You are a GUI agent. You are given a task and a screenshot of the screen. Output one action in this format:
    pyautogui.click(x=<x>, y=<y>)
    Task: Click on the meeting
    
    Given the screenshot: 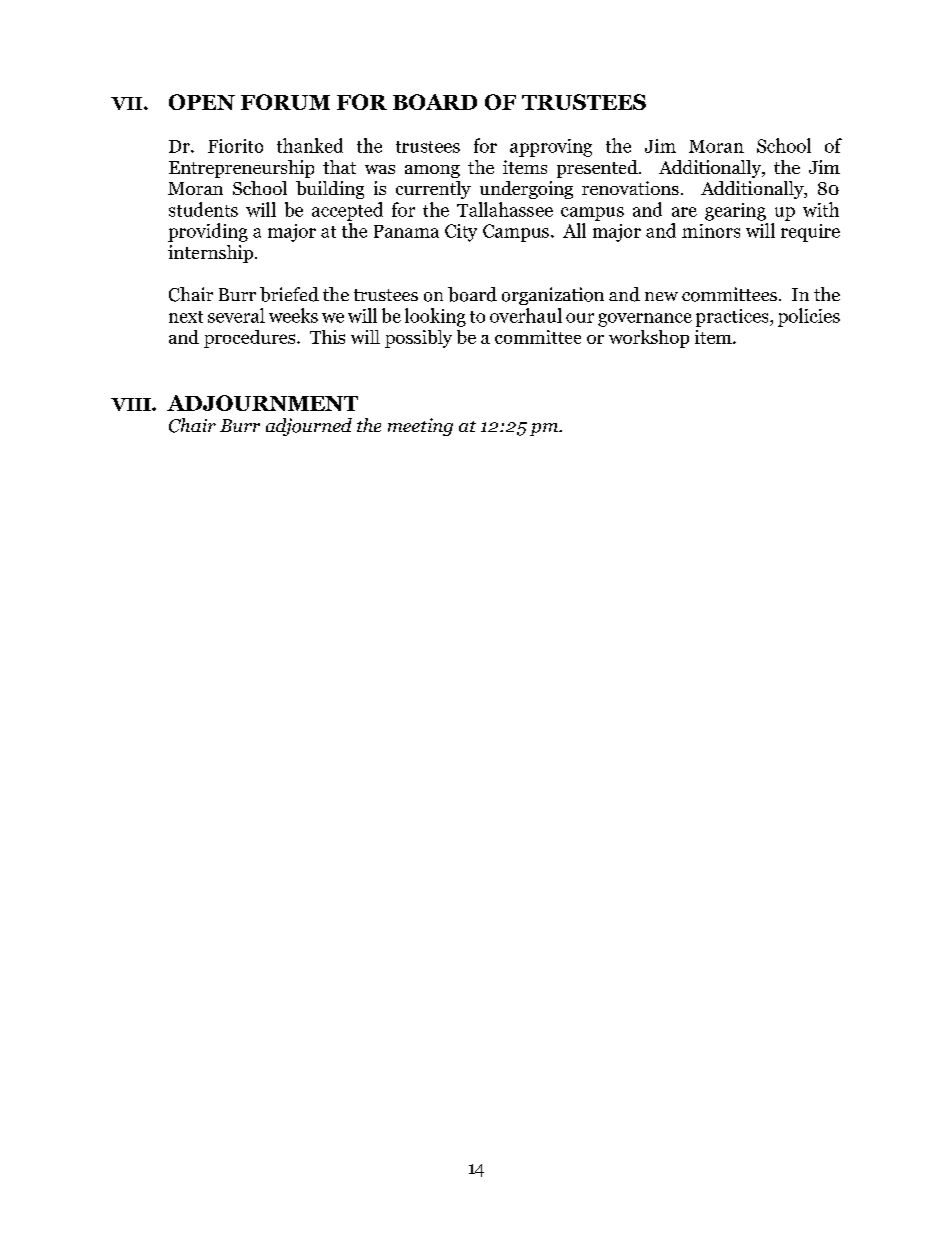 What is the action you would take?
    pyautogui.click(x=420, y=427)
